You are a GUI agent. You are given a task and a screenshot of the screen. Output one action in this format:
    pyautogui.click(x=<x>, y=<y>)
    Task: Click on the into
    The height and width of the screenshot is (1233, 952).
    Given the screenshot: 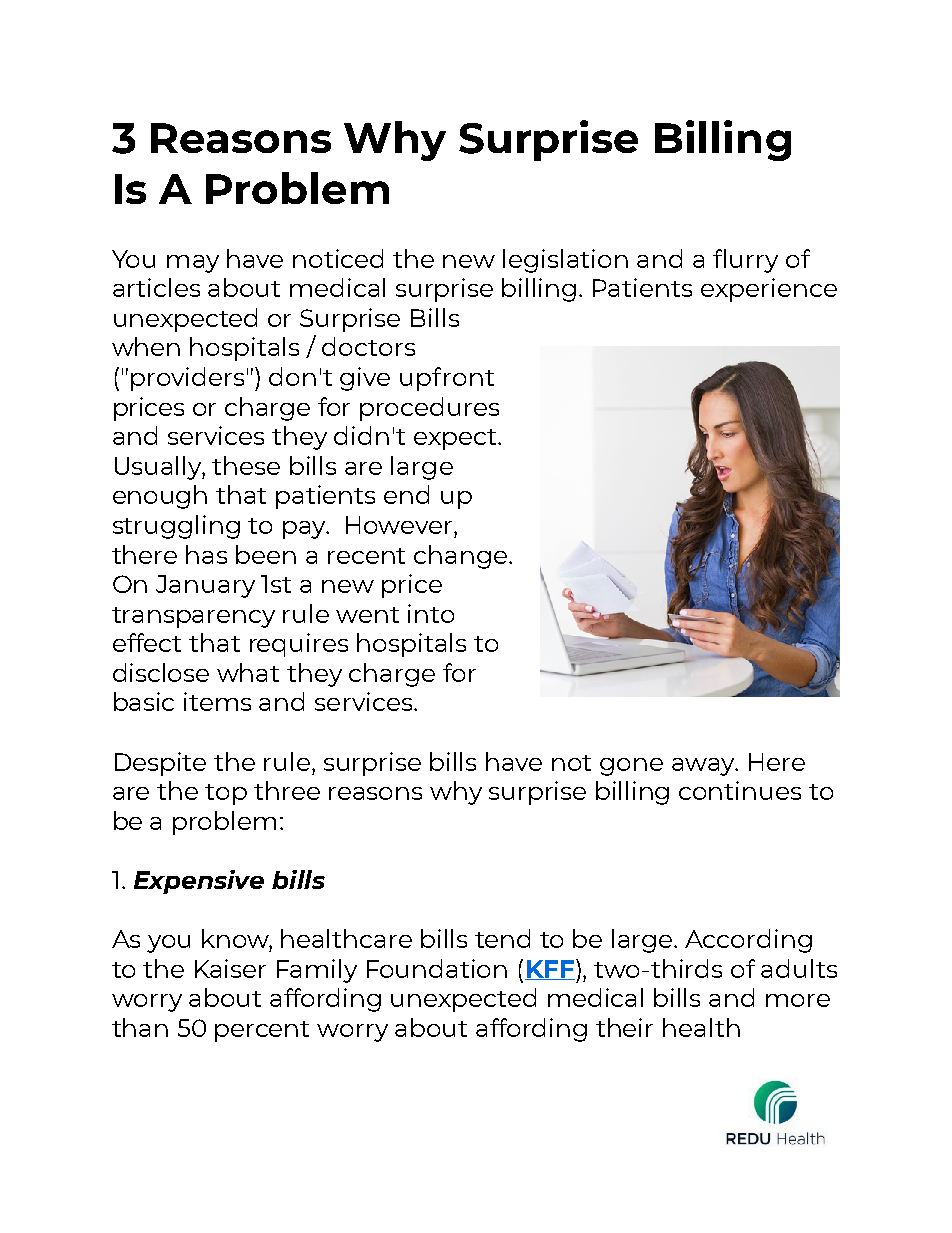 What is the action you would take?
    pyautogui.click(x=431, y=613)
